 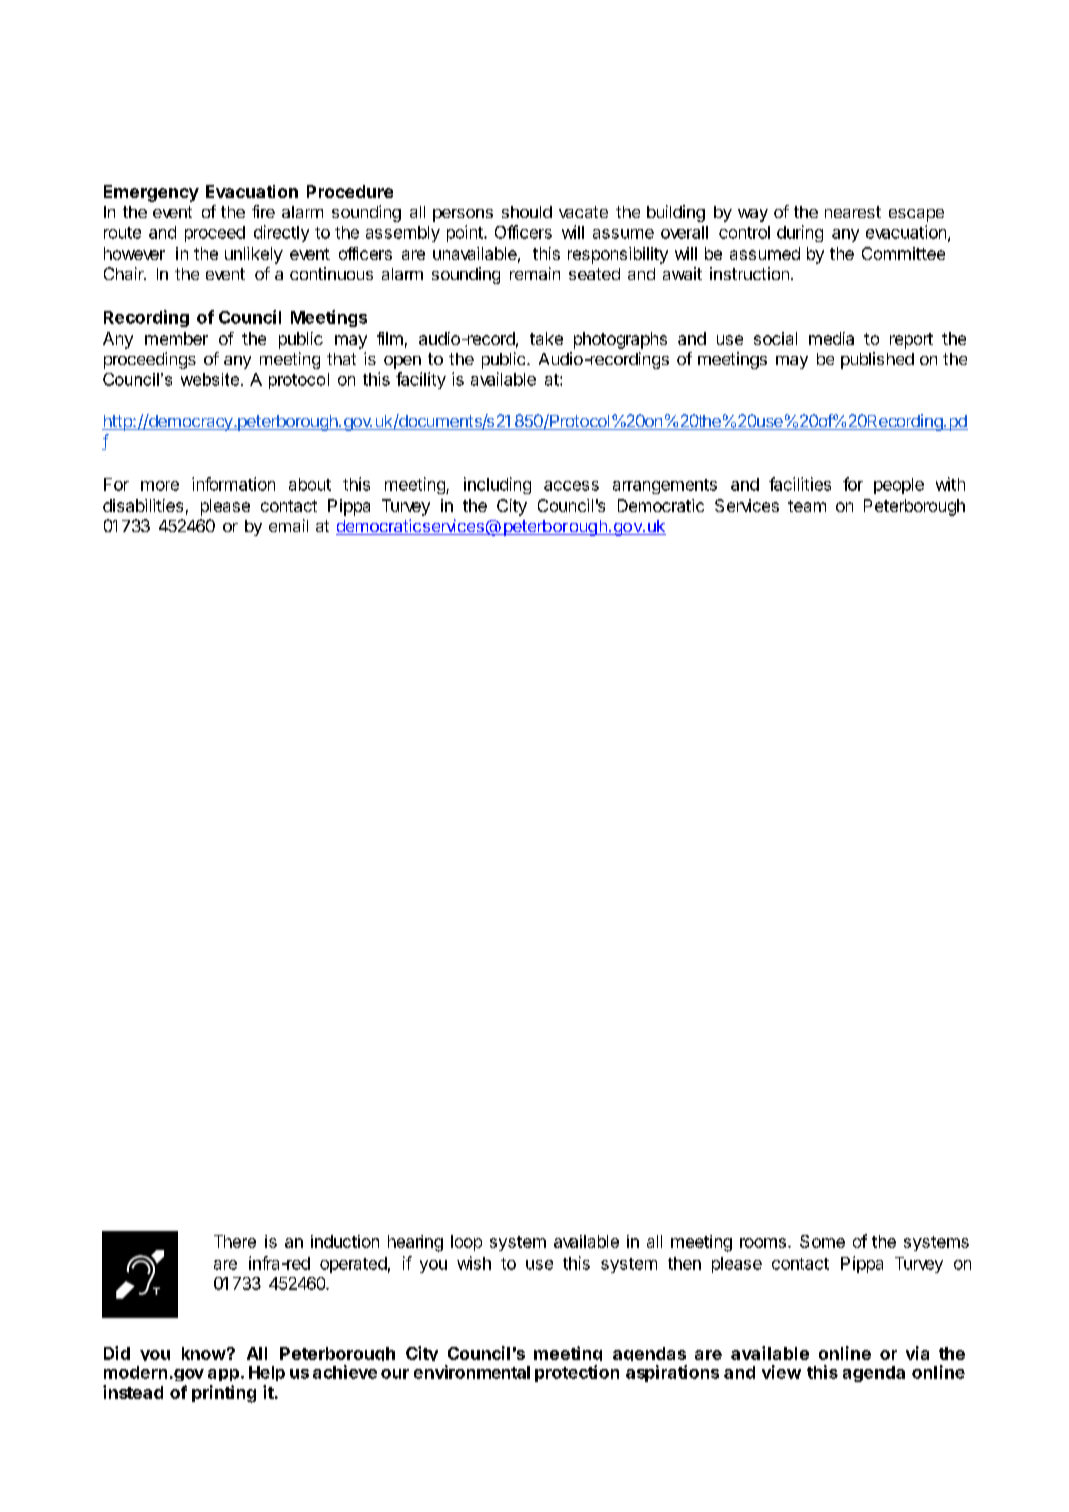 I want to click on team, so click(x=807, y=506).
